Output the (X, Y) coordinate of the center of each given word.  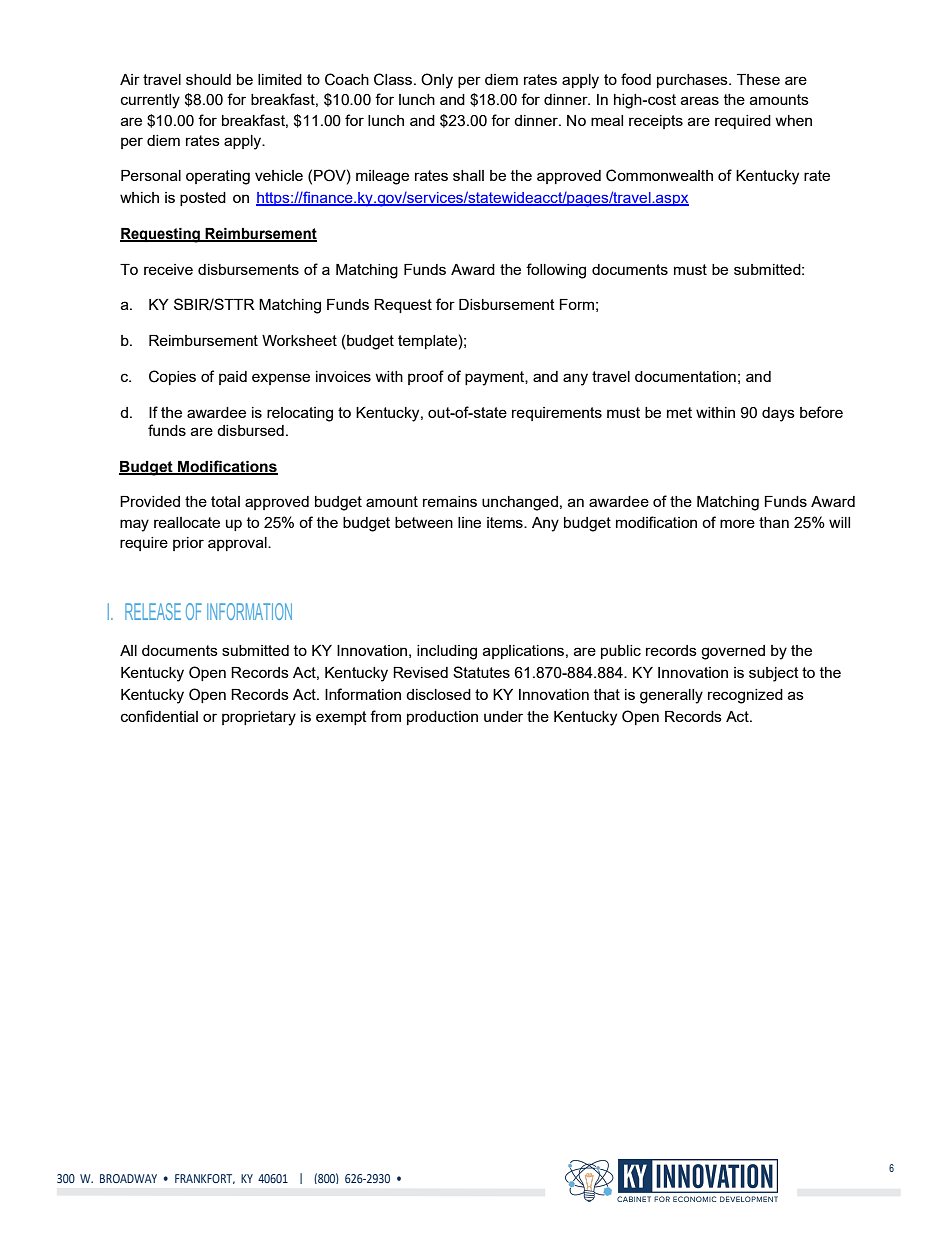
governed (733, 652)
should (208, 79)
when (793, 120)
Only (437, 81)
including (447, 652)
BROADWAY (128, 1178)
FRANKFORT (205, 1179)
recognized (745, 696)
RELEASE (153, 611)
